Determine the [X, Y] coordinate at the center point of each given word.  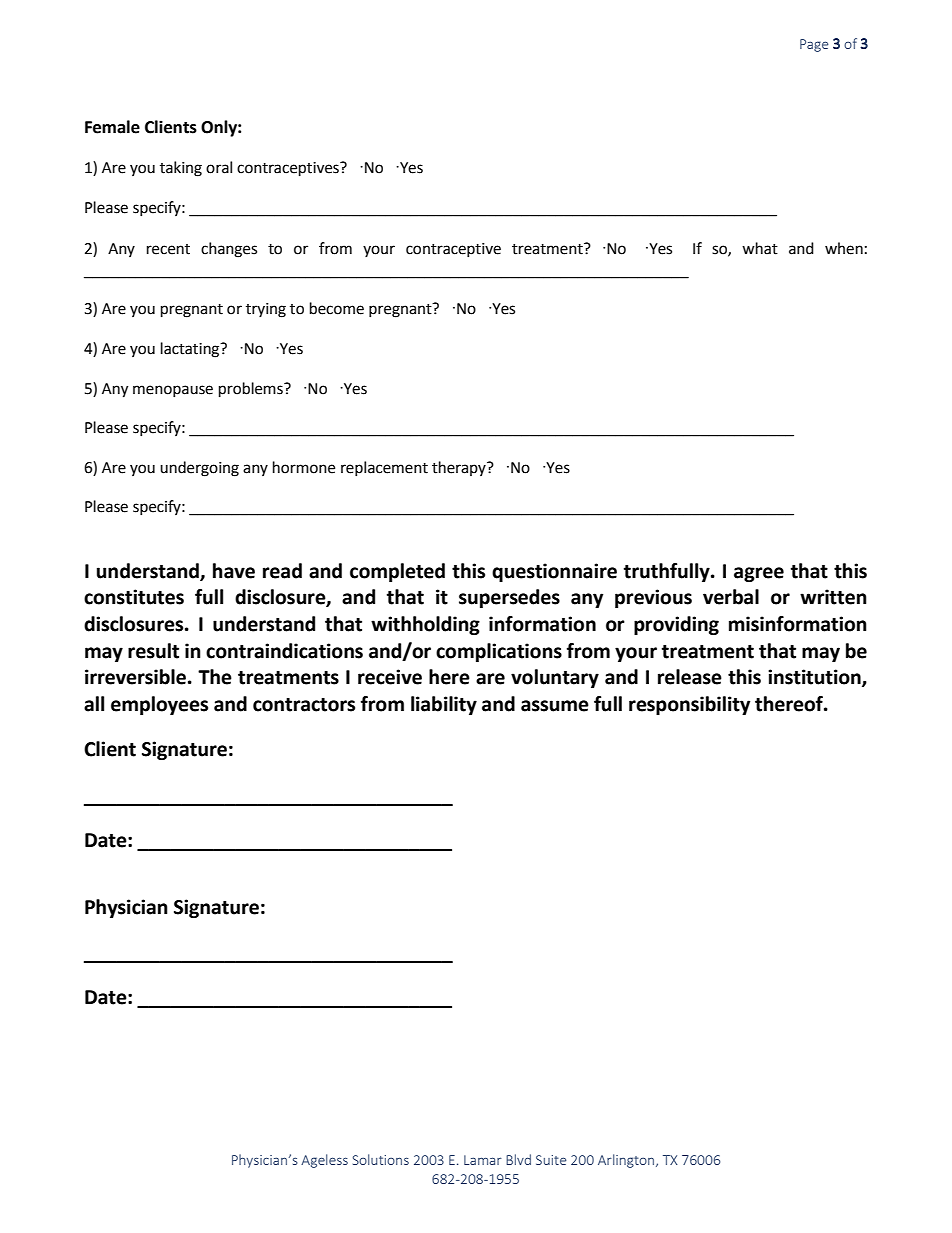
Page [814, 45]
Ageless [324, 1161]
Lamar [483, 1160]
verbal [731, 597]
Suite [551, 1160]
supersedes [509, 598]
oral [219, 167]
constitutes [134, 597]
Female [112, 127]
